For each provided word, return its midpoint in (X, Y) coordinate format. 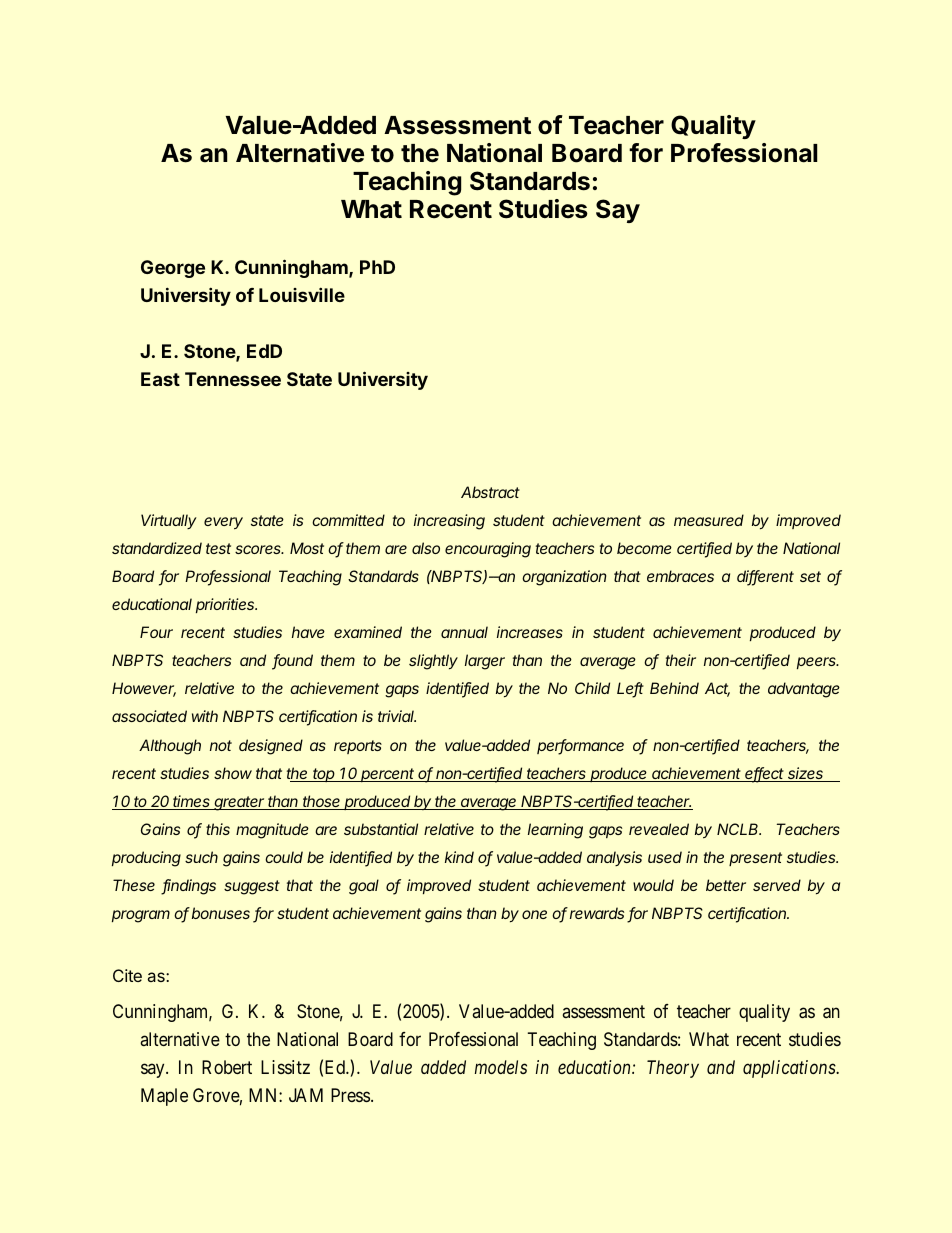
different (765, 578)
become (644, 548)
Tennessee (233, 379)
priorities (226, 605)
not (221, 745)
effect (765, 774)
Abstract (490, 492)
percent (388, 775)
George (173, 269)
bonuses (221, 913)
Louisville (302, 295)
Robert (227, 1067)
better (726, 885)
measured (709, 520)
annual (464, 632)
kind (459, 857)
